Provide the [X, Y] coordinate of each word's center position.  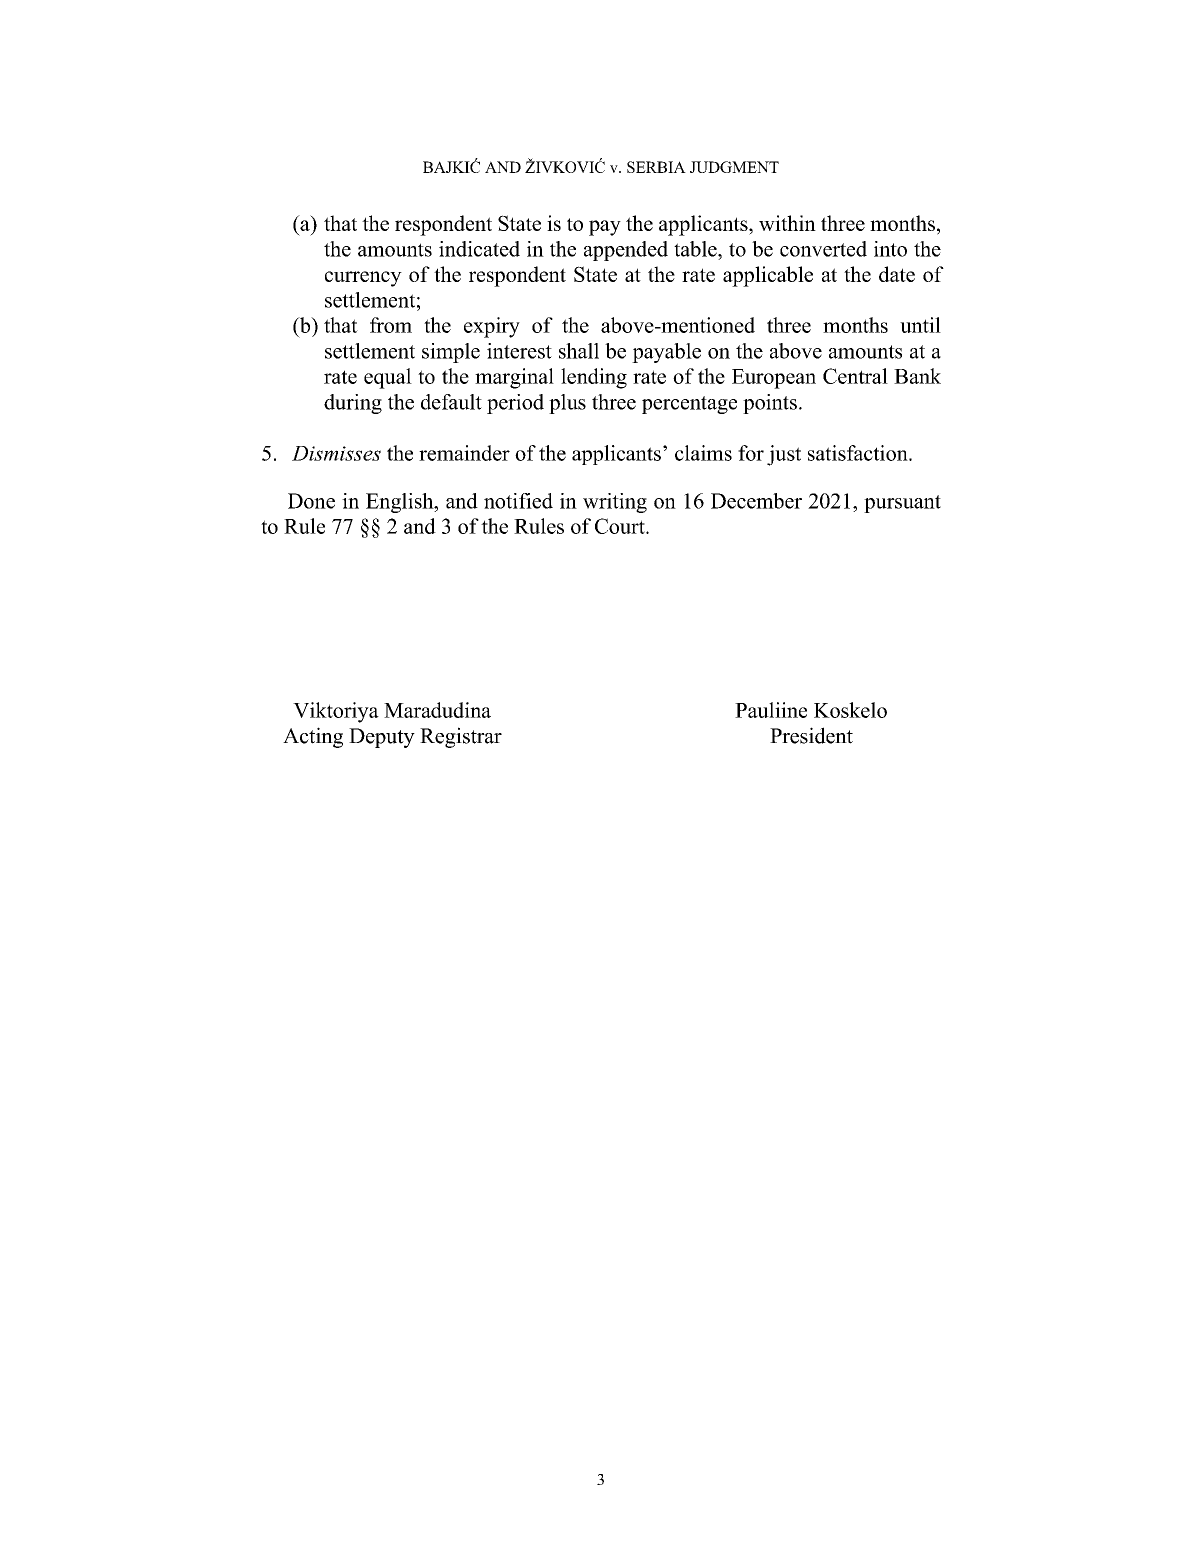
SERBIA [656, 167]
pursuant [902, 504]
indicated [479, 249]
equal [388, 378]
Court [621, 526]
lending [594, 378]
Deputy [382, 738]
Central [855, 376]
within [787, 223]
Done [311, 501]
